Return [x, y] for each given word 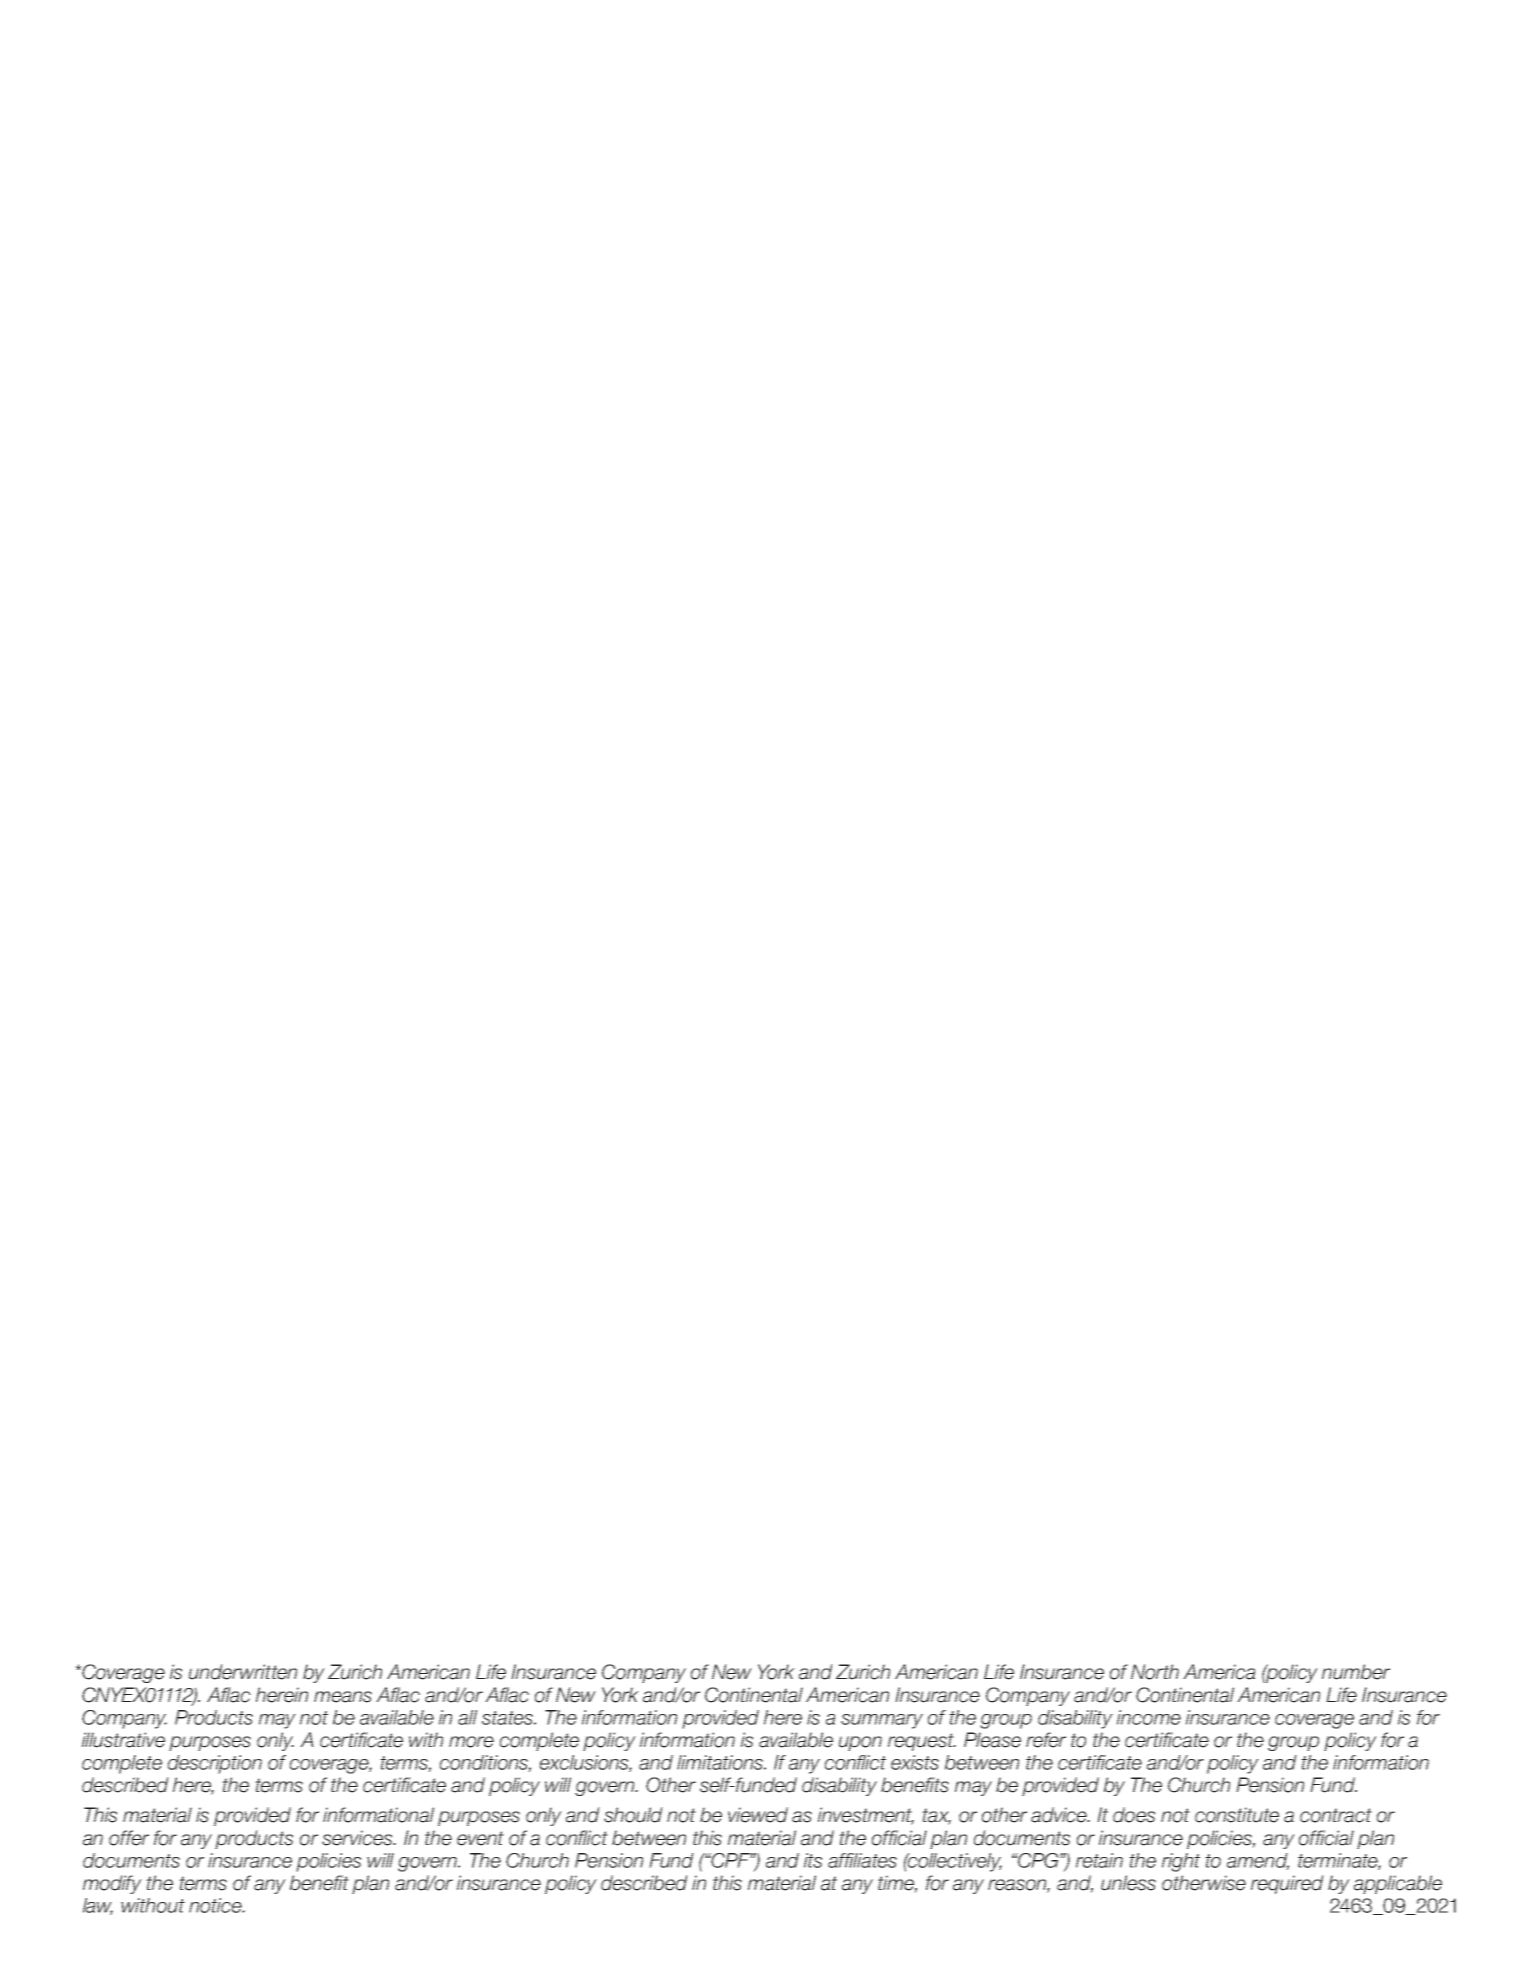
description [215, 1764]
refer [1046, 1740]
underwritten [243, 1672]
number [1356, 1672]
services [358, 1838]
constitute [1237, 1815]
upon [860, 1743]
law [98, 1906]
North [1155, 1672]
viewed [758, 1815]
